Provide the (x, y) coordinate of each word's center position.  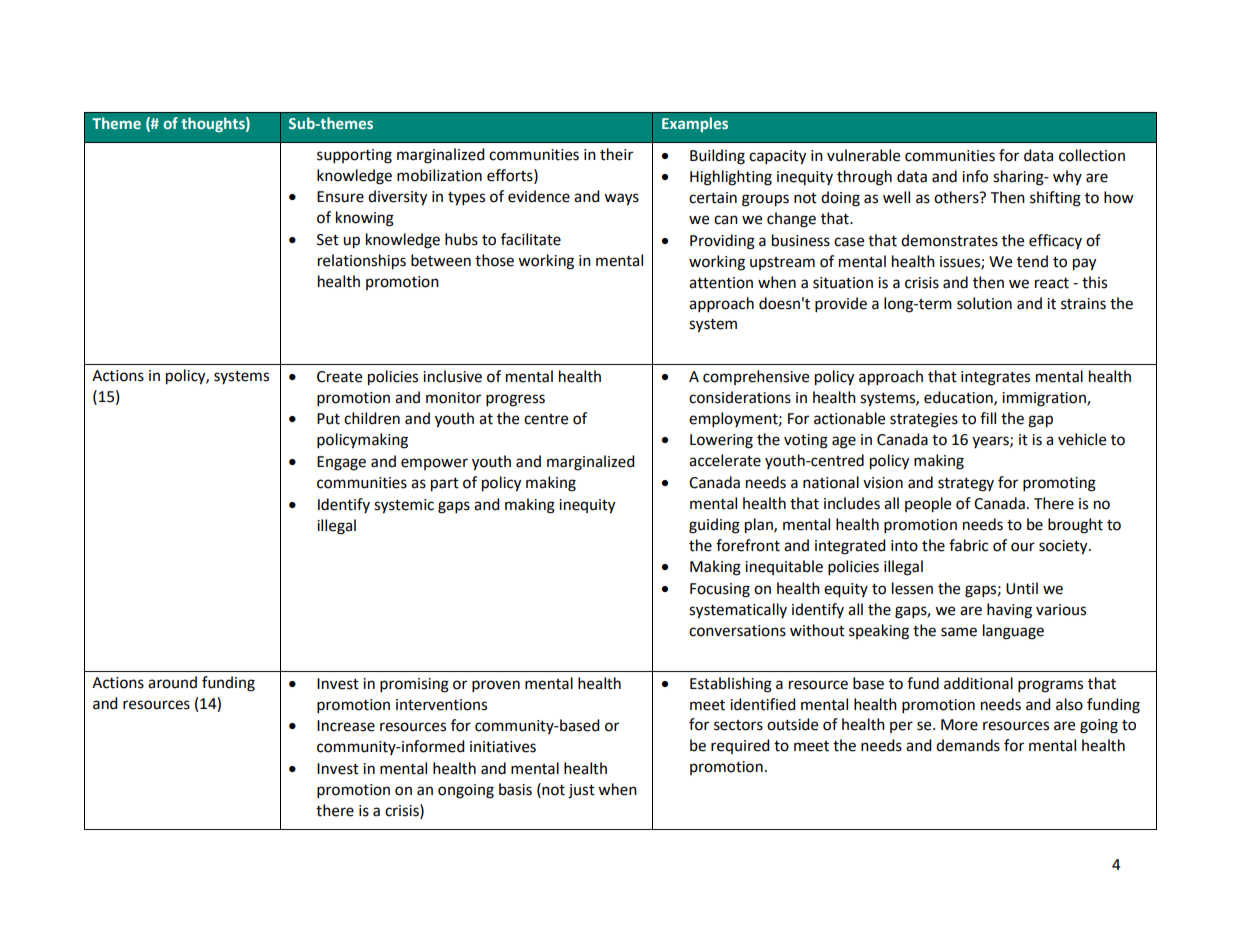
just (581, 791)
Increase (346, 726)
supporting (354, 156)
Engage (341, 463)
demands (968, 745)
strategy (966, 485)
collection (1092, 155)
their (616, 154)
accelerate (725, 460)
